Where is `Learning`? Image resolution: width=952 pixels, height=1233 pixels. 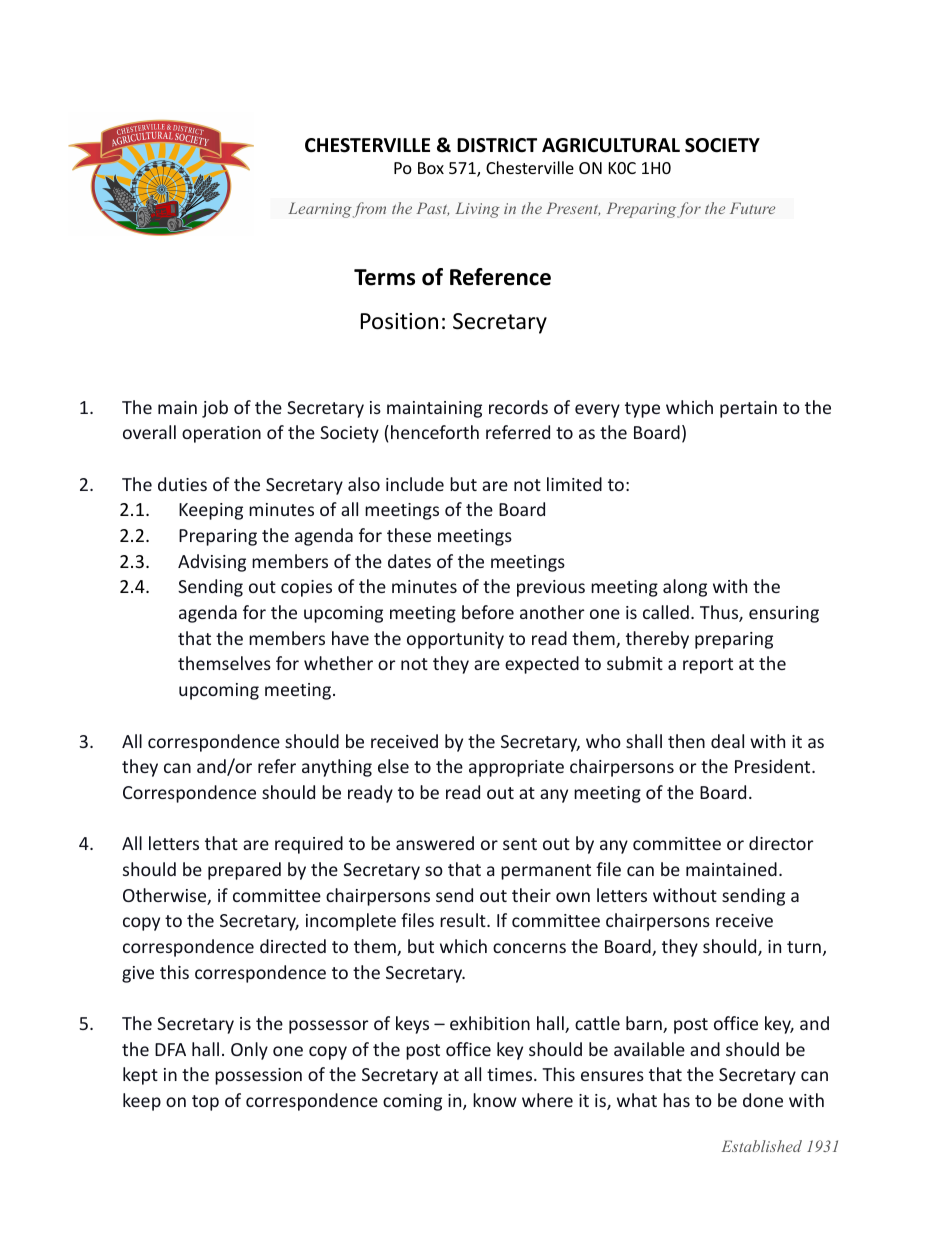 Learning is located at coordinates (320, 210).
